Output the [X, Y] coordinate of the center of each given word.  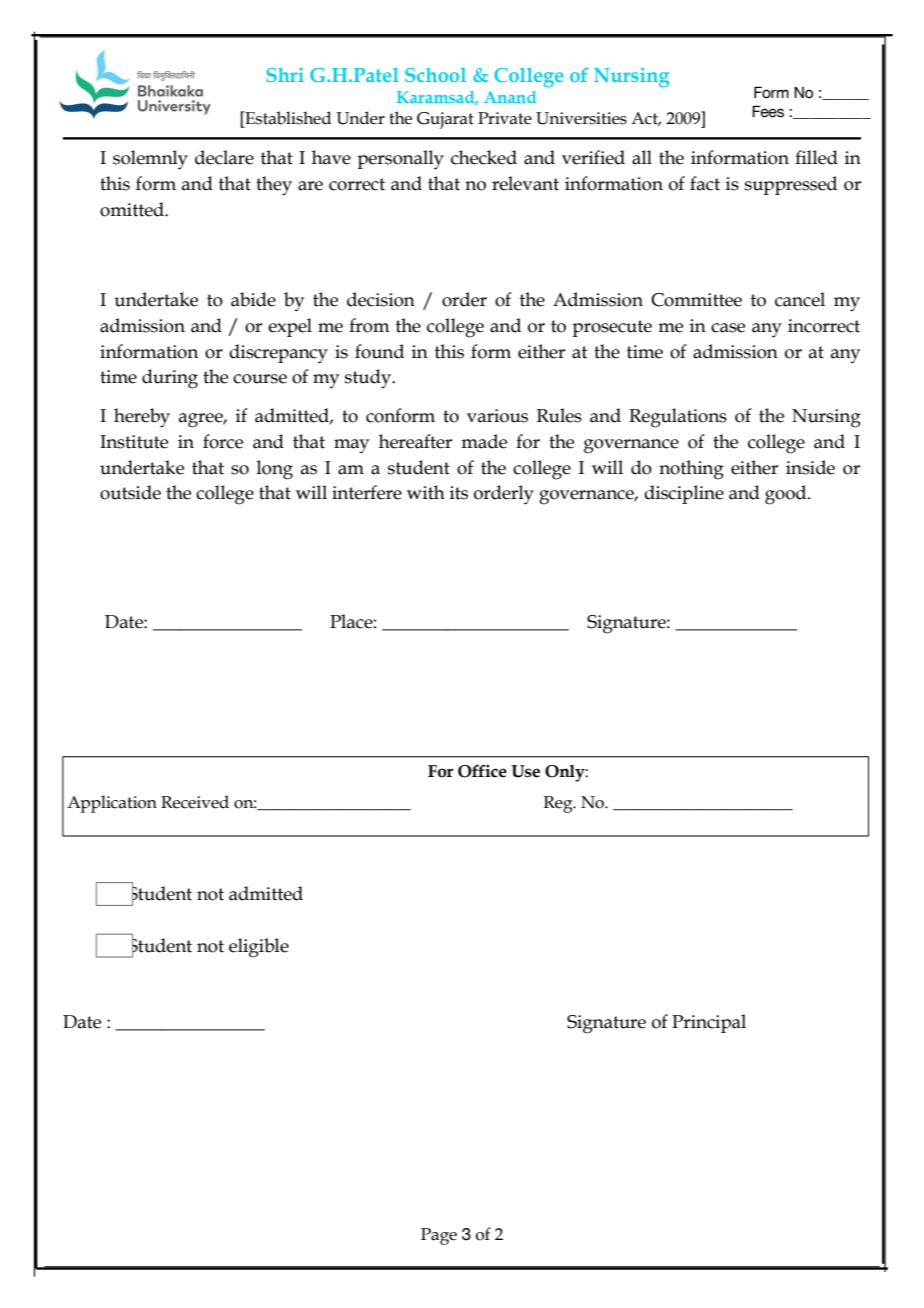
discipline [684, 494]
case [728, 328]
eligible [259, 948]
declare [224, 157]
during [170, 379]
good [787, 495]
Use [525, 771]
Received [195, 802]
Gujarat [445, 120]
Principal [709, 1023]
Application [112, 804]
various [497, 416]
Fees [768, 111]
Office [482, 771]
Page [439, 1236]
